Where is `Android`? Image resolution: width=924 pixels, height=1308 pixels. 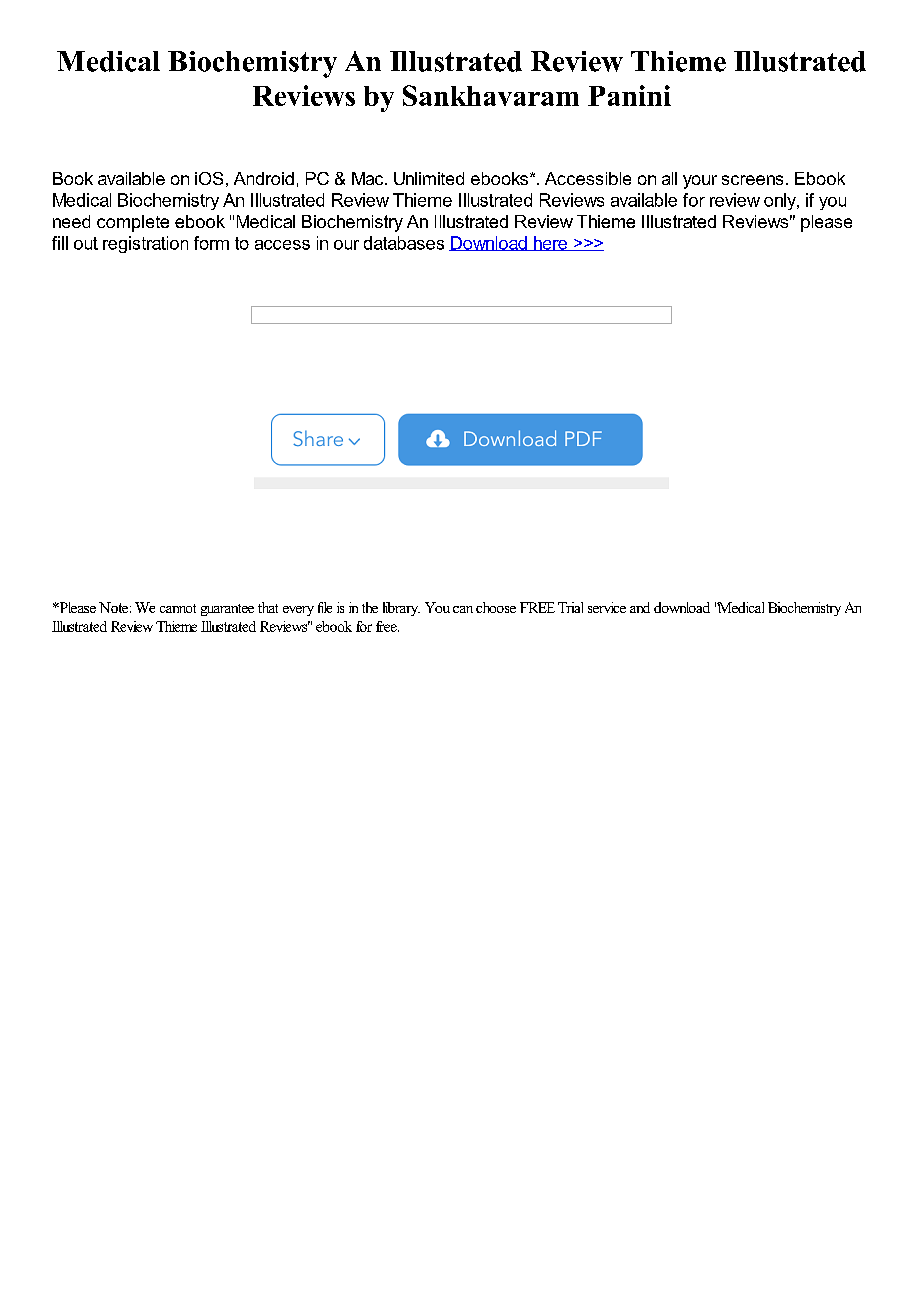
Android is located at coordinates (264, 178).
